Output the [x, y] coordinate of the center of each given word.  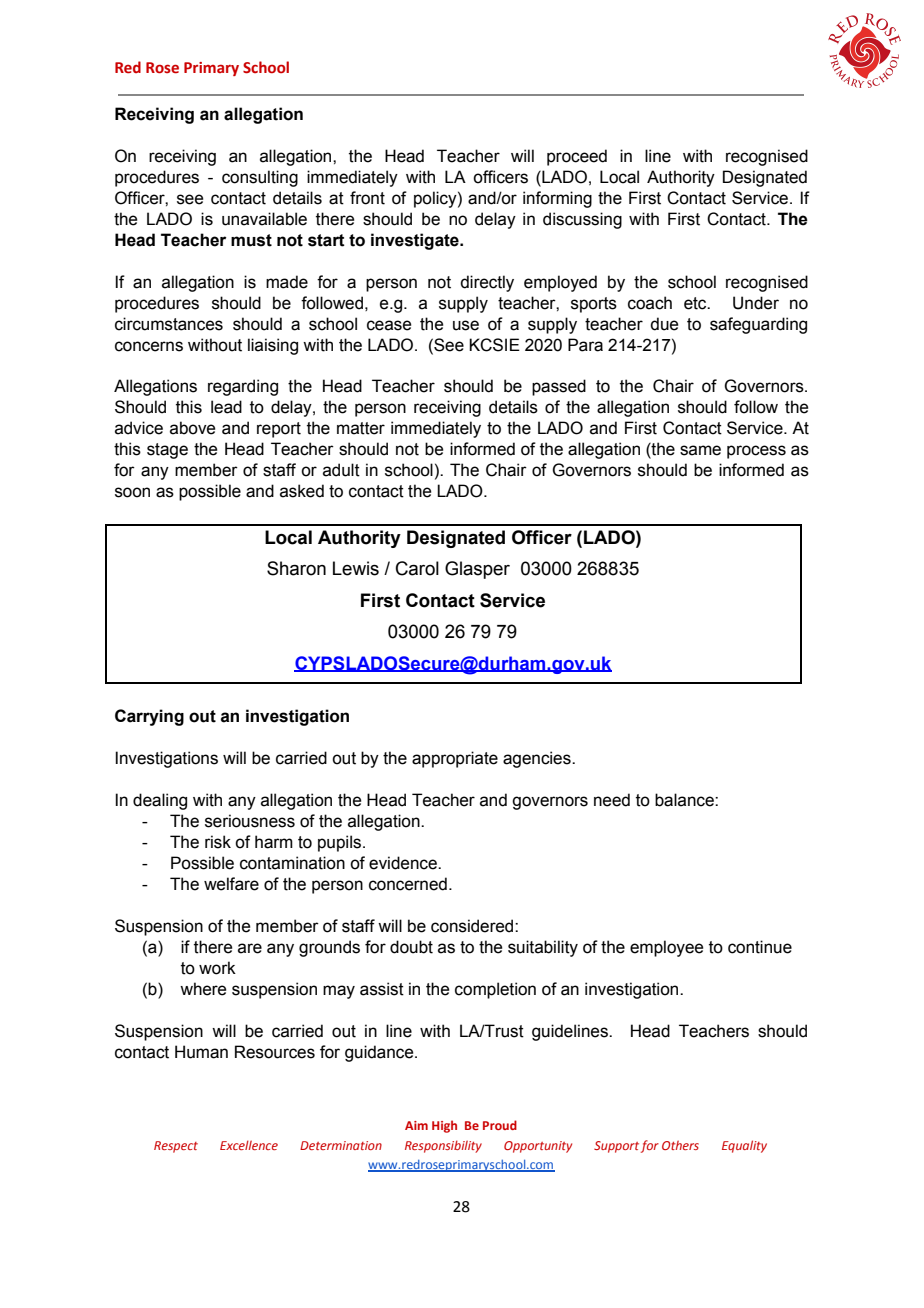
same [700, 450]
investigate [416, 241]
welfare [231, 884]
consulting [260, 178]
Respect [176, 1147]
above [192, 428]
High [444, 1126]
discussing [582, 220]
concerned [408, 884]
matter [361, 428]
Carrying [149, 717]
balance [685, 800]
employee [666, 948]
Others [680, 1145]
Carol [417, 568]
